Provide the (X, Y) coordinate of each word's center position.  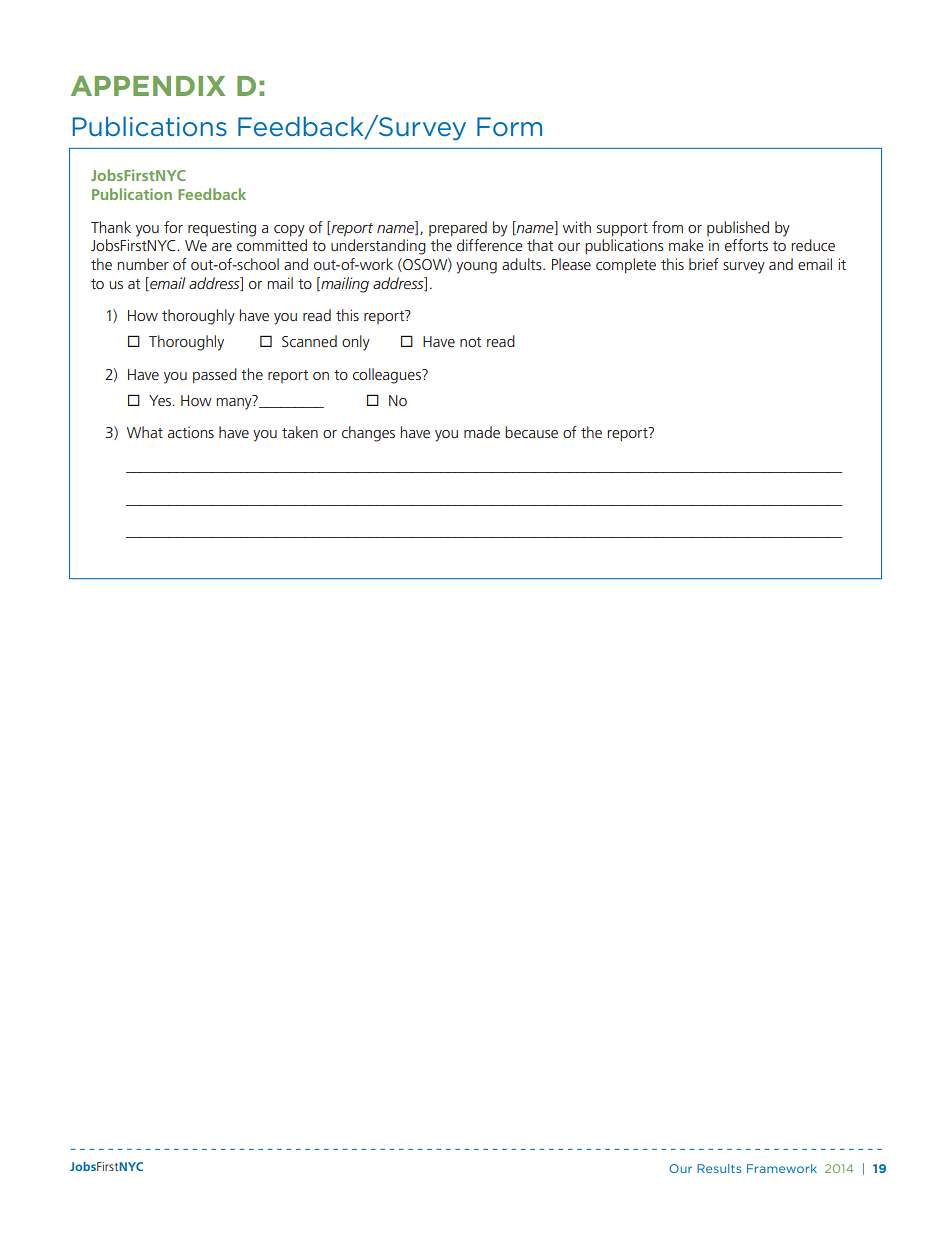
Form (509, 127)
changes (368, 434)
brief (704, 264)
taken (300, 432)
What (145, 432)
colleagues (388, 376)
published (738, 228)
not (470, 342)
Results (719, 1168)
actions (191, 432)
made (482, 432)
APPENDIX (148, 86)
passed (215, 375)
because (531, 432)
